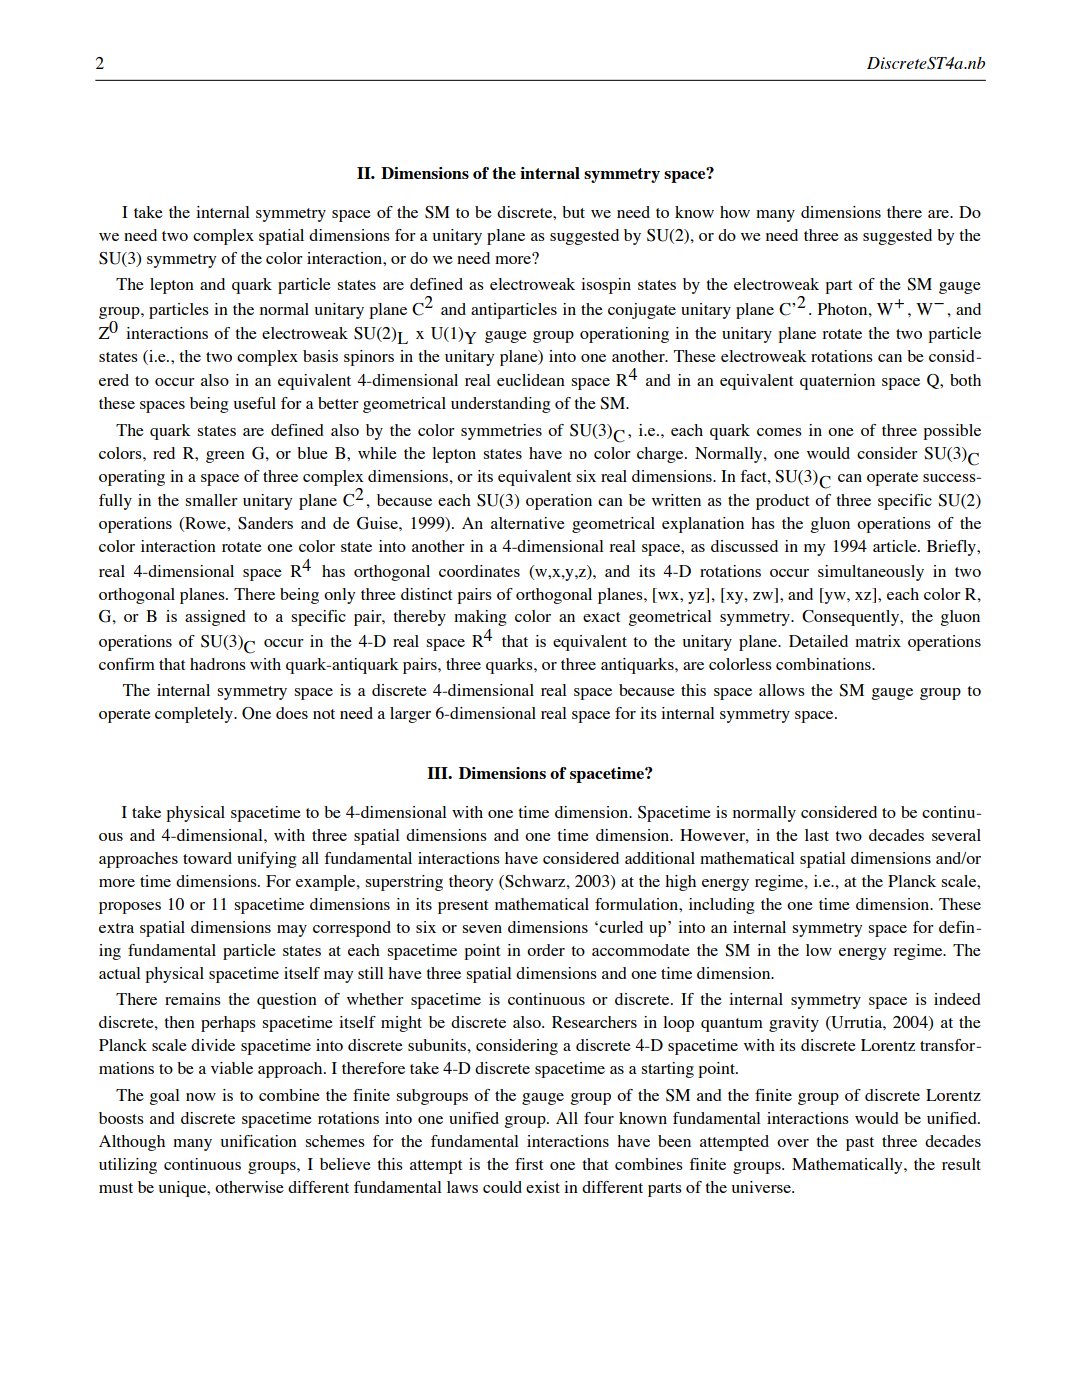  Describe the element at coordinates (259, 1141) in the screenshot. I see `unification` at that location.
